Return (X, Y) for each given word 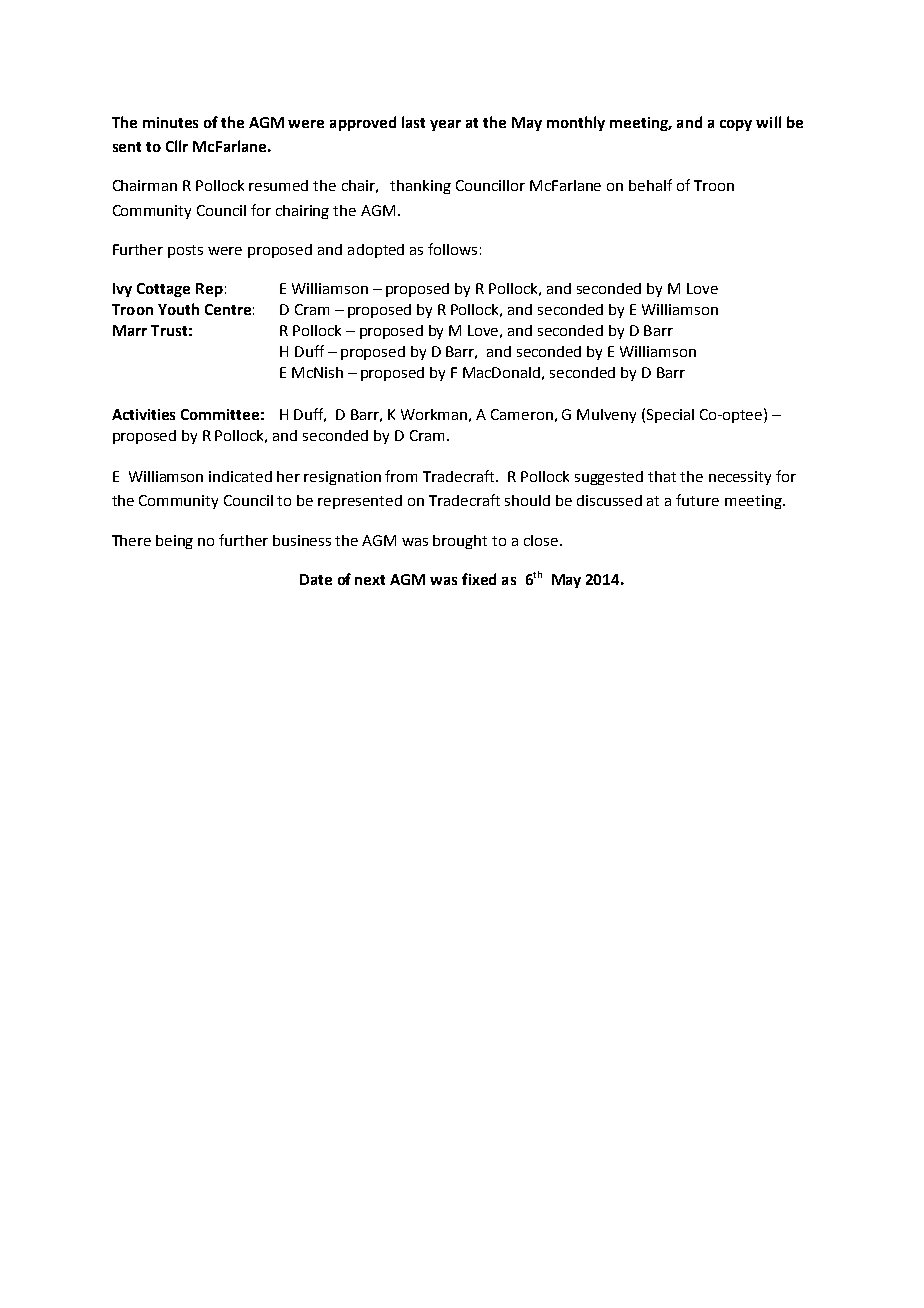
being (174, 542)
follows (452, 249)
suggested (609, 478)
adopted (376, 251)
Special (670, 416)
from (401, 476)
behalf (650, 185)
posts (185, 251)
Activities (143, 414)
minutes (170, 122)
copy (736, 125)
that (662, 476)
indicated (240, 476)
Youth (178, 309)
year (445, 125)
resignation (342, 478)
